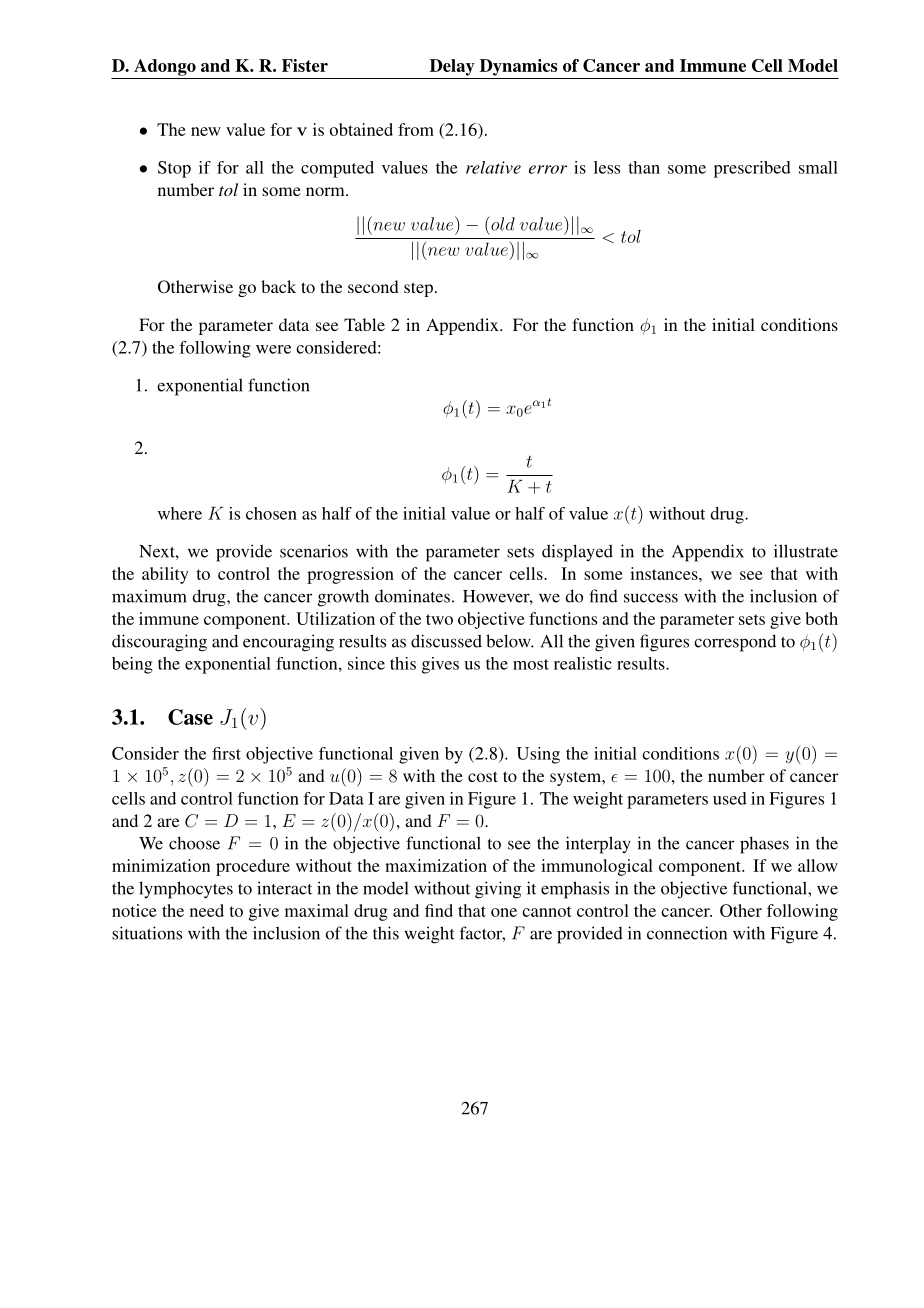 This screenshot has height=1308, width=924. What do you see at coordinates (735, 643) in the screenshot?
I see `correspond` at bounding box center [735, 643].
